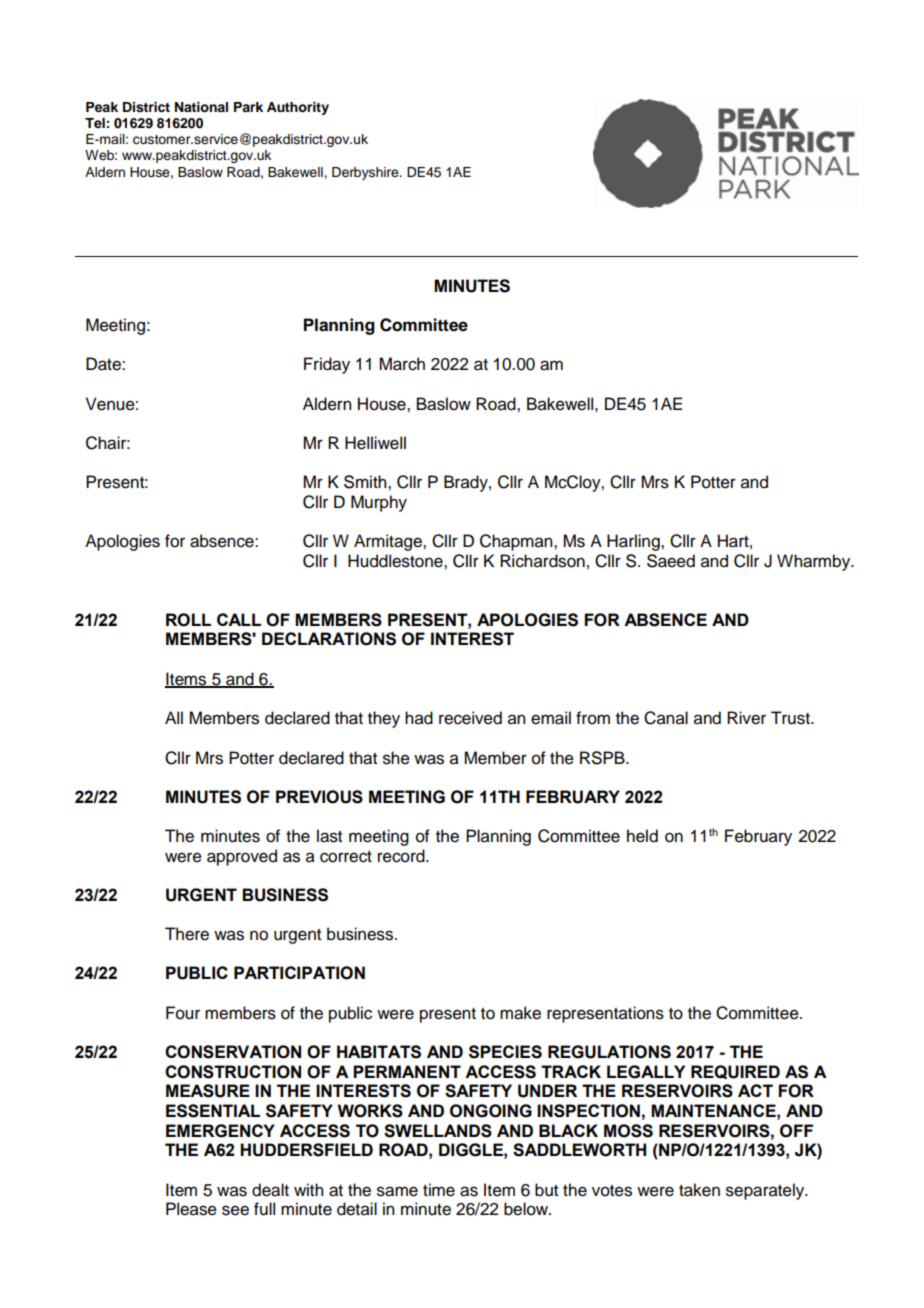 This page has height=1308, width=924. Describe the element at coordinates (527, 1209) in the page. I see `below` at that location.
